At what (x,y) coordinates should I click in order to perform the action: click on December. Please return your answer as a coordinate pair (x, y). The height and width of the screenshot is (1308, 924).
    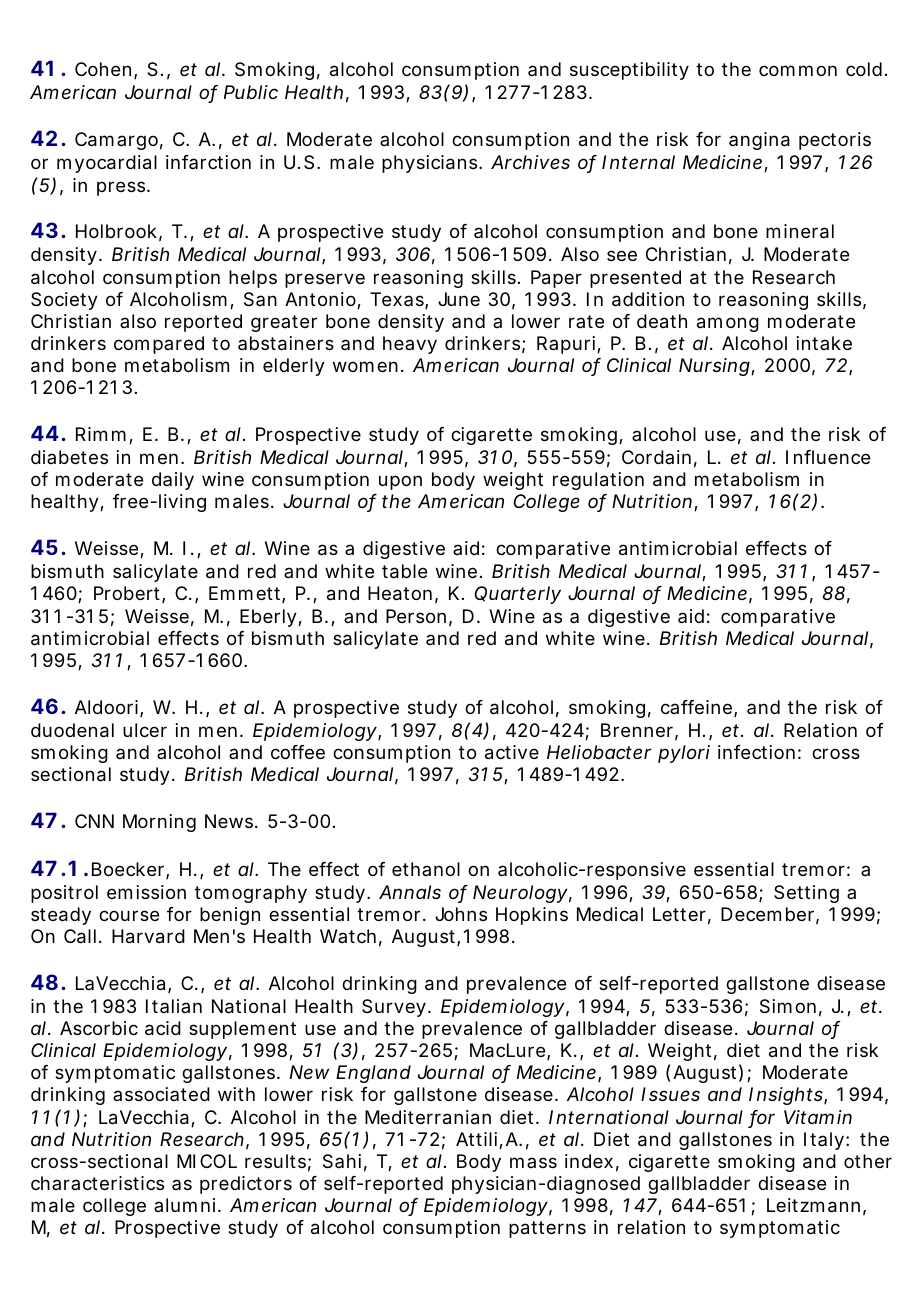
    Looking at the image, I should click on (767, 914).
